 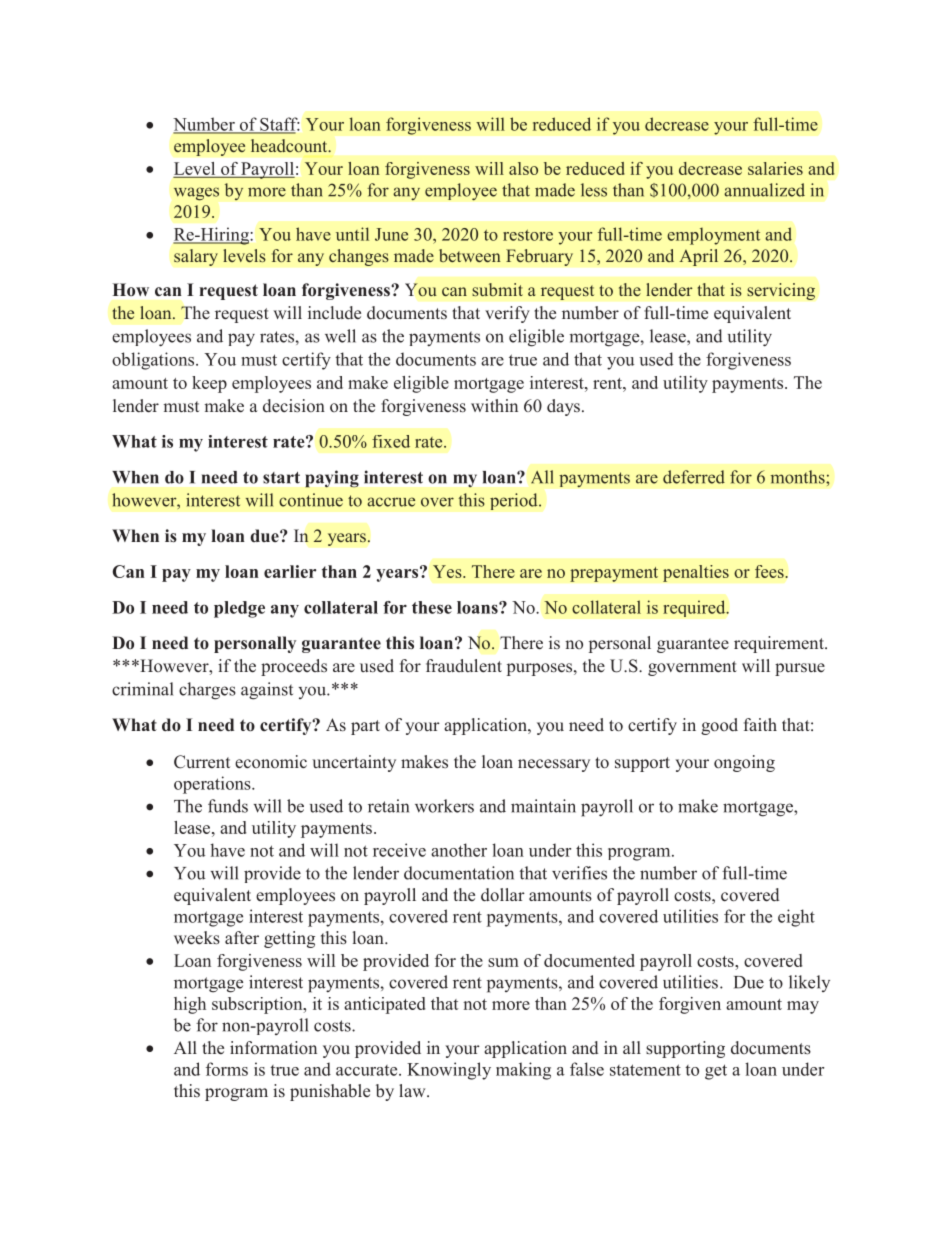 I want to click on forms, so click(x=227, y=1069).
